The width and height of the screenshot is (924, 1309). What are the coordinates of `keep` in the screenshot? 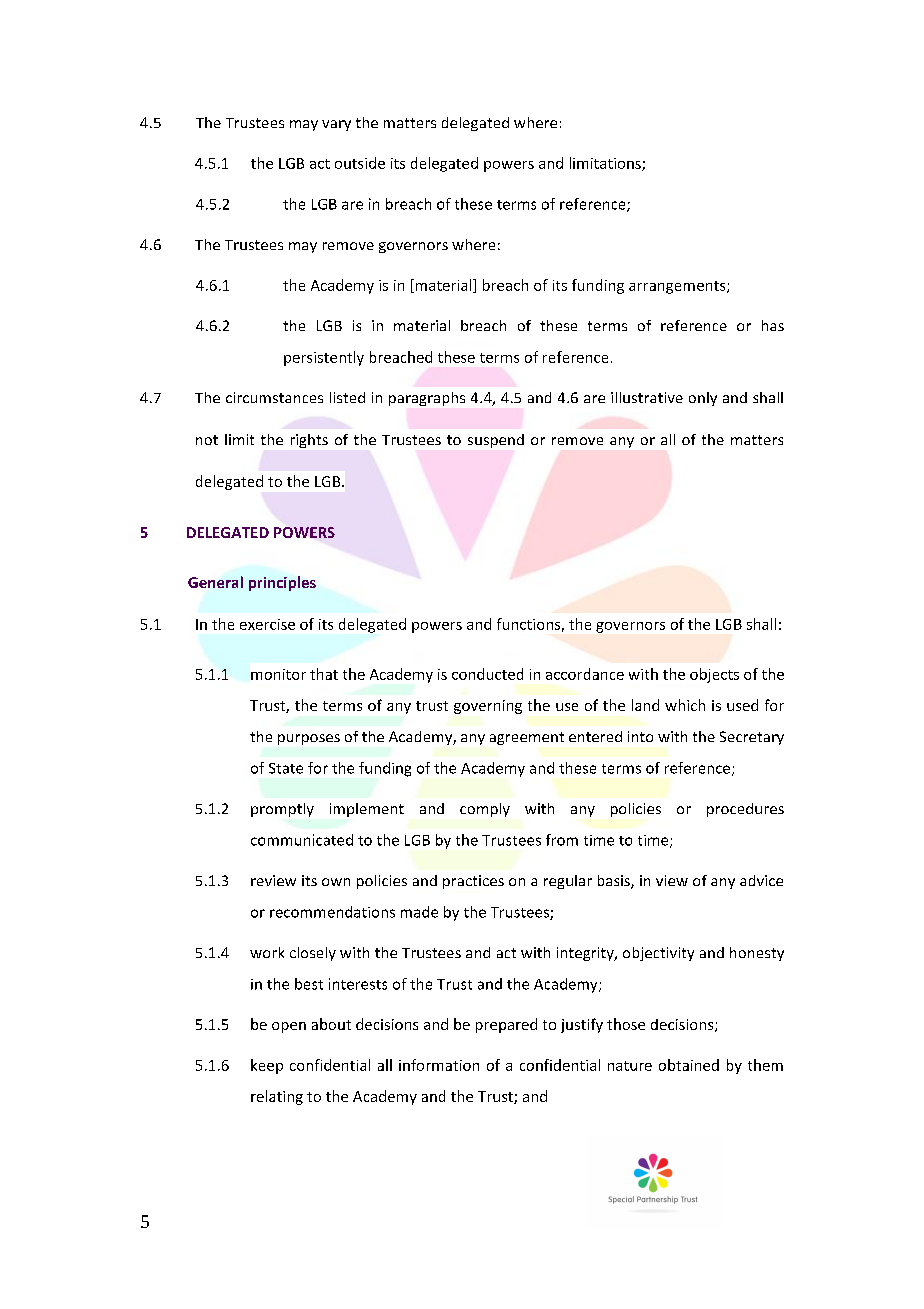 It's located at (267, 1066).
